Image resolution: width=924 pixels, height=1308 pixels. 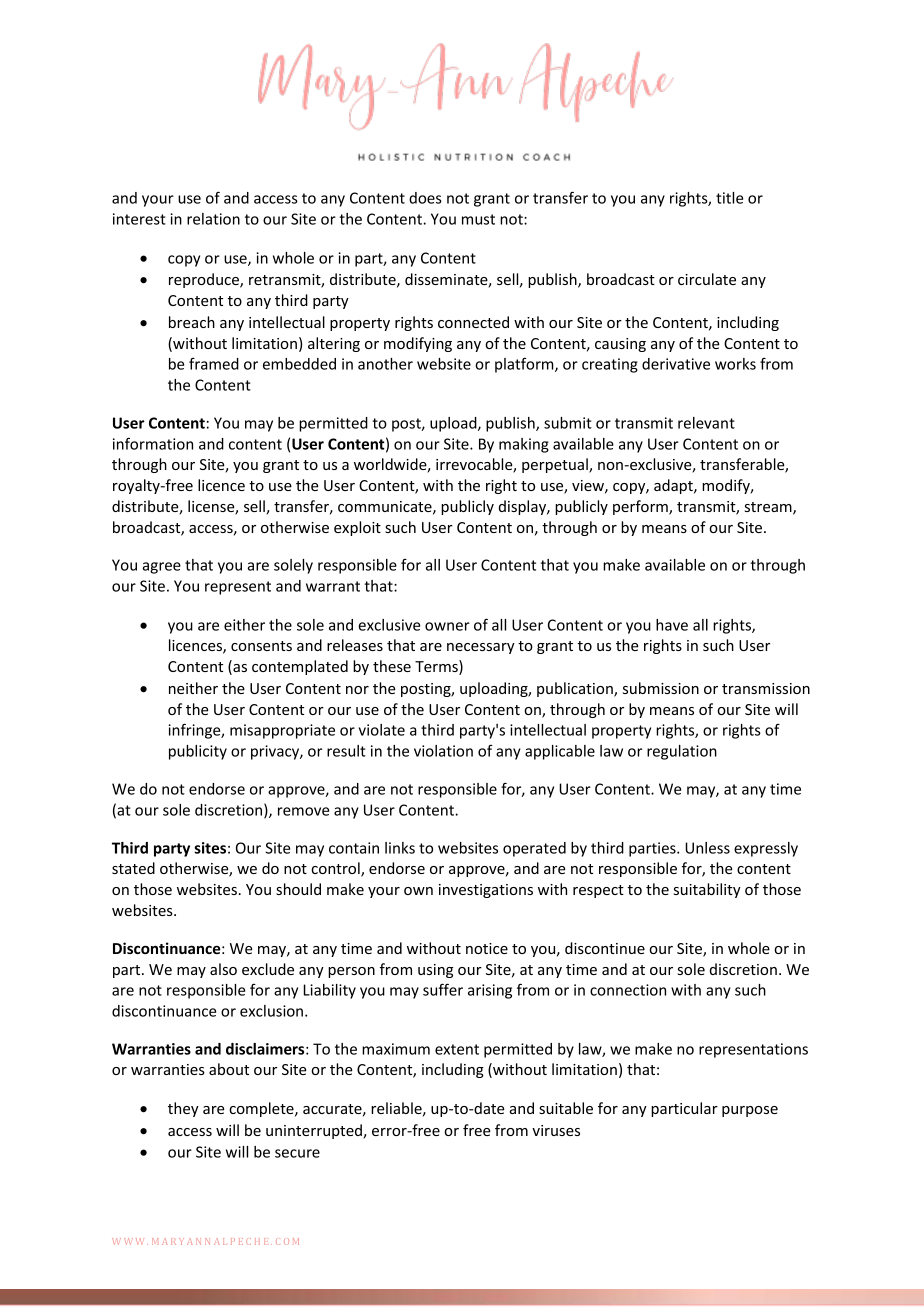 What do you see at coordinates (706, 423) in the page?
I see `relevant` at bounding box center [706, 423].
